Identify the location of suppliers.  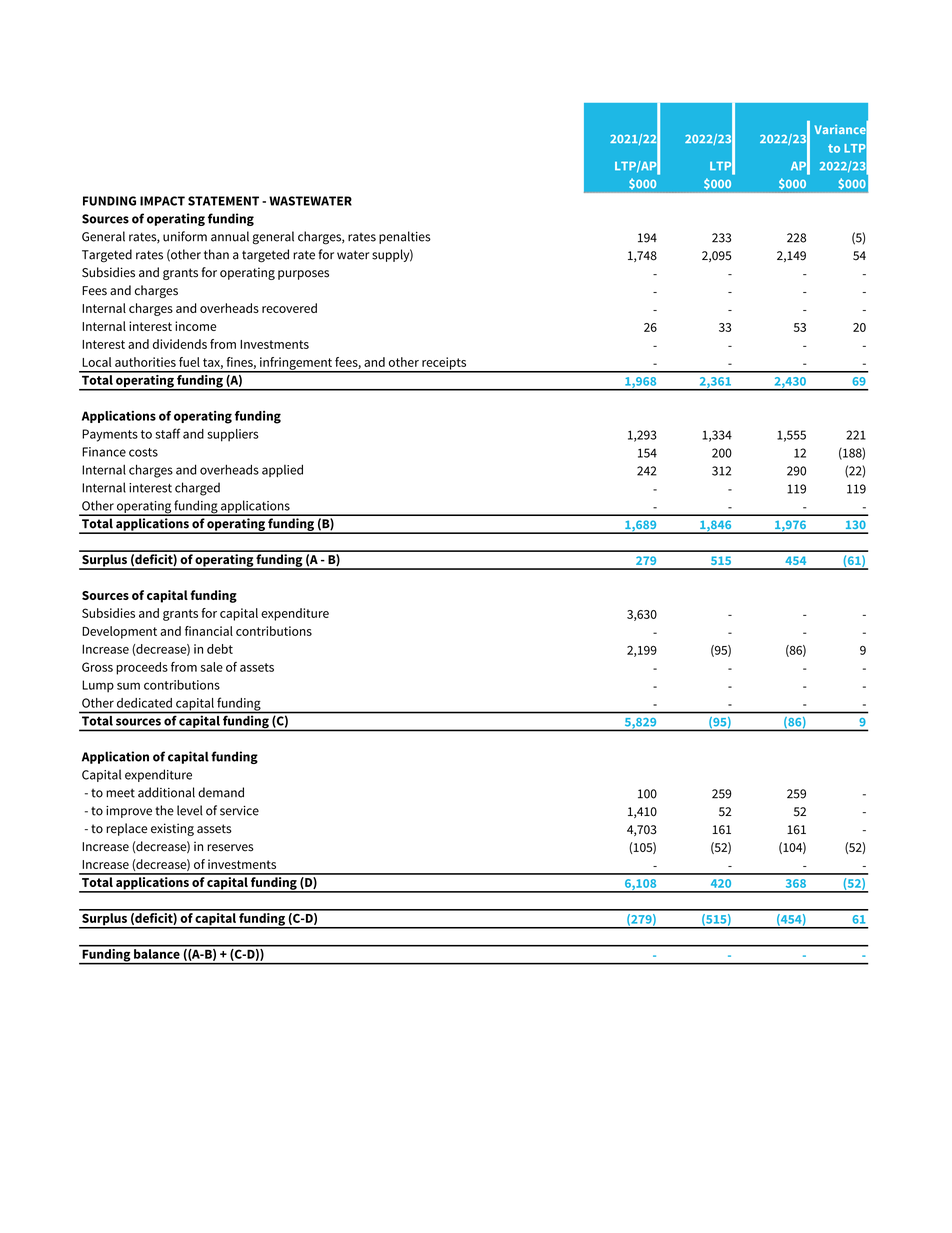
(233, 435).
